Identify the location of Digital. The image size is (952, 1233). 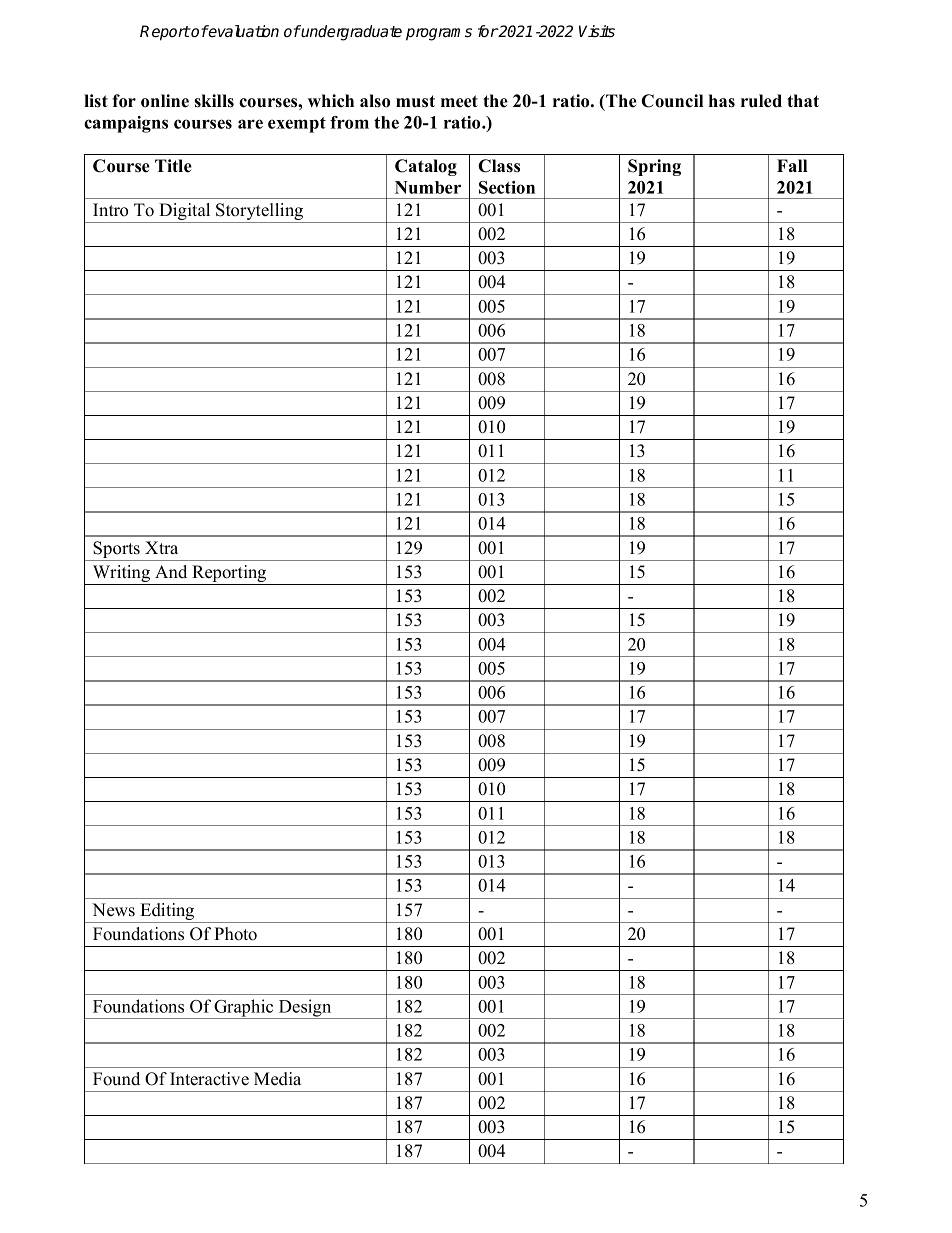
(185, 213).
